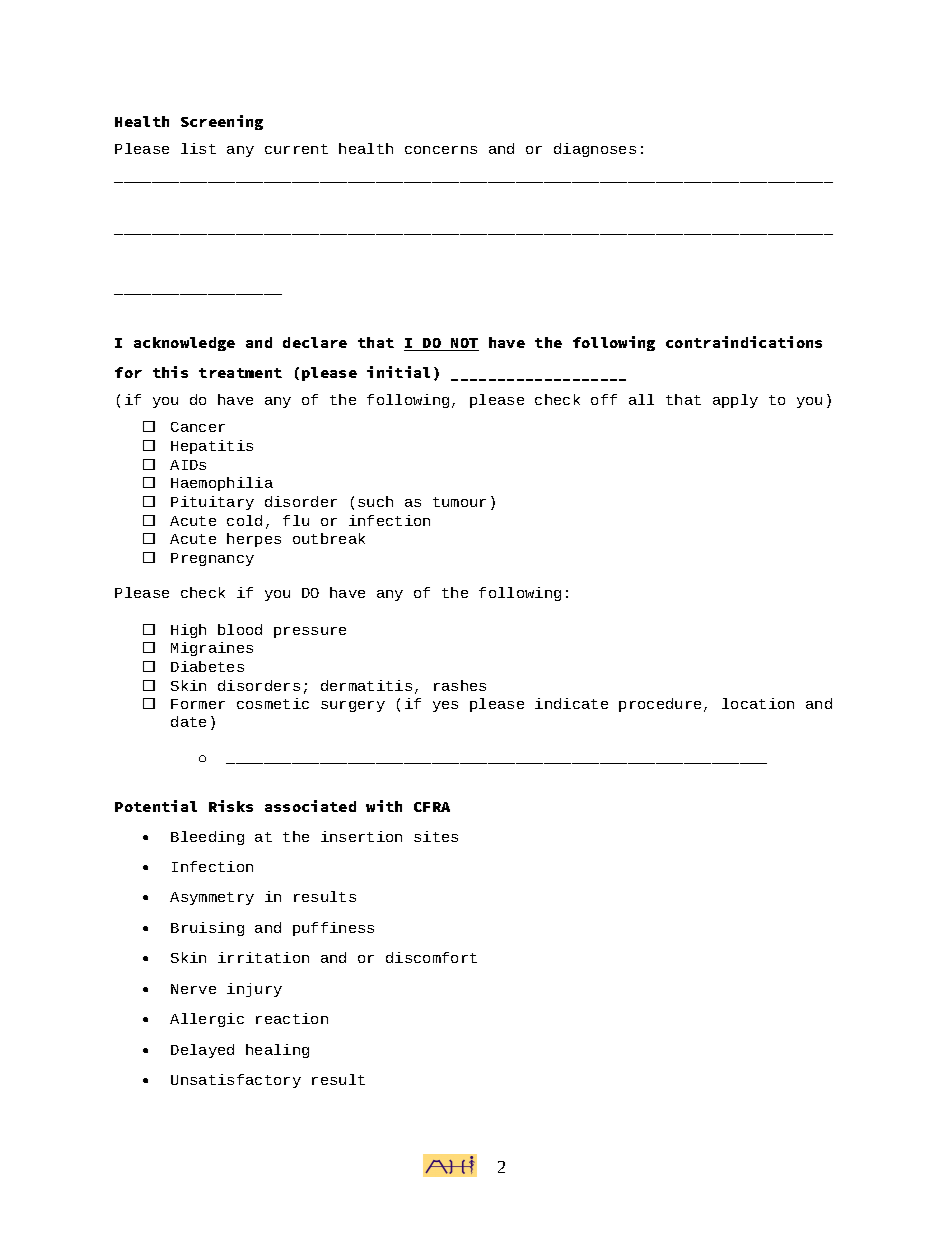 This page has width=952, height=1233. What do you see at coordinates (460, 685) in the page?
I see `rashes` at bounding box center [460, 685].
